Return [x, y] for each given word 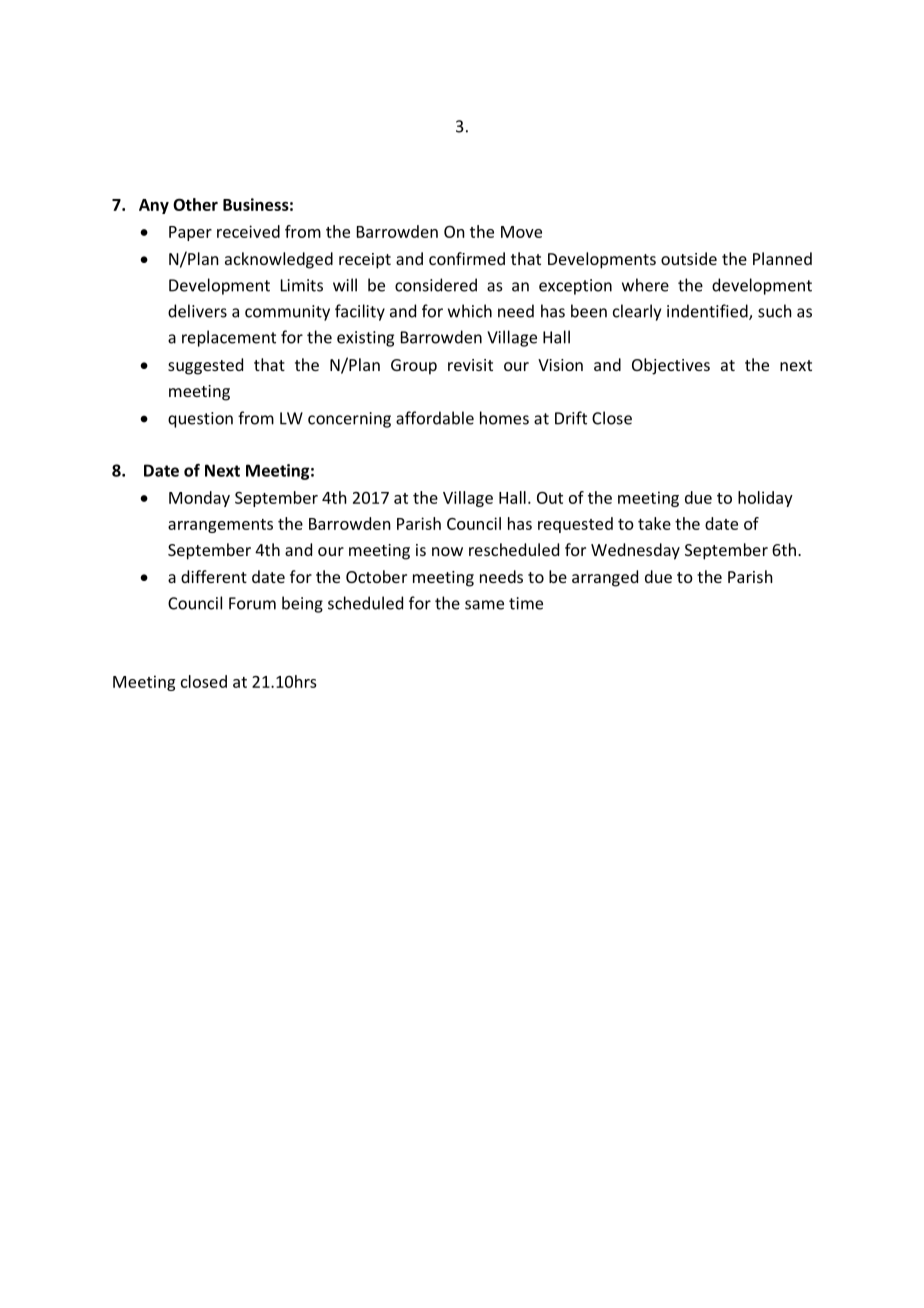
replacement [229, 338]
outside [689, 258]
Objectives [671, 366]
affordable [435, 418]
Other [195, 204]
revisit [470, 365]
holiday [765, 499]
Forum [252, 603]
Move [521, 232]
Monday [199, 499]
